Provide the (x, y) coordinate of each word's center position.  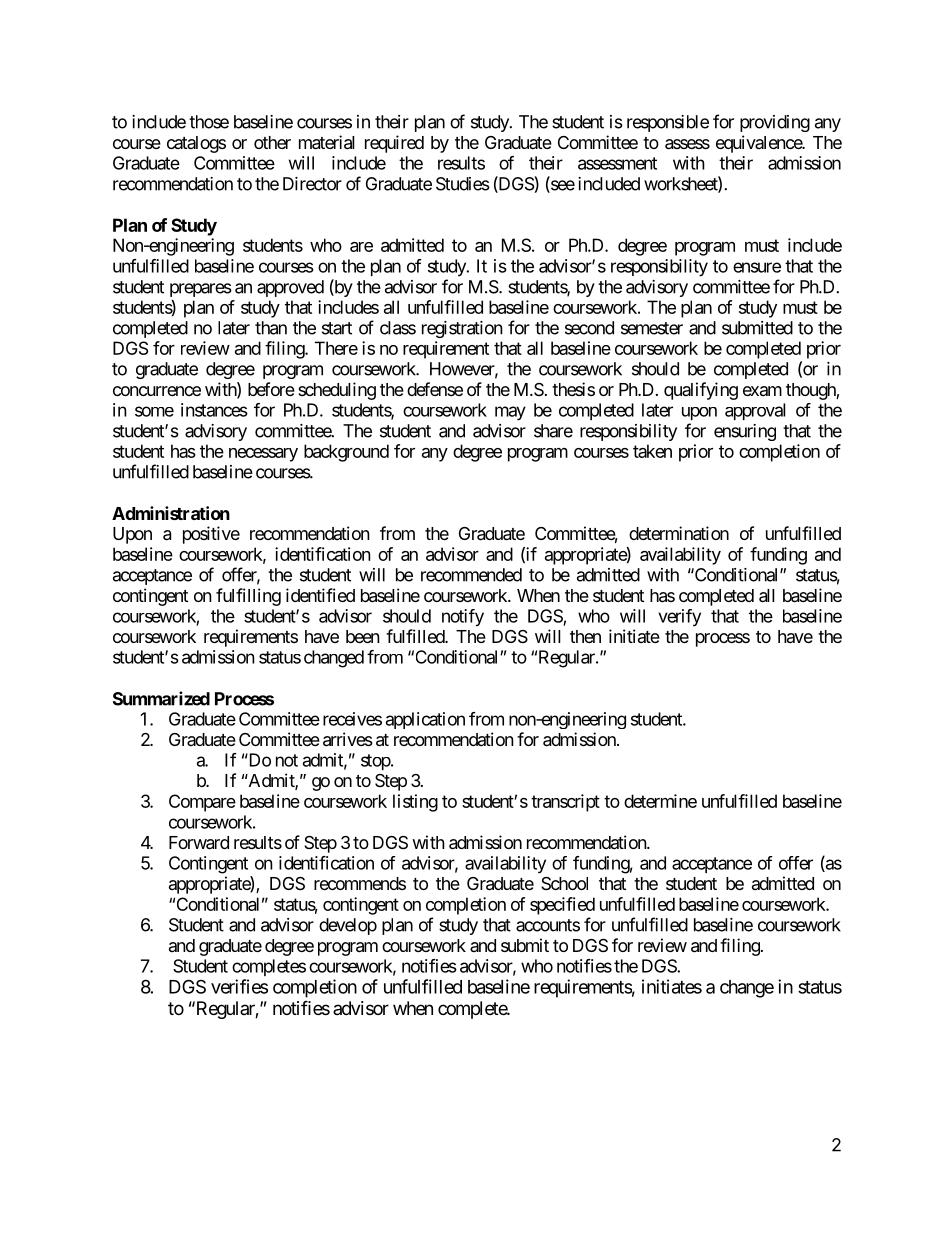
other (272, 142)
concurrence (157, 391)
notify (463, 618)
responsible (668, 123)
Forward (199, 843)
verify (679, 617)
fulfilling (248, 597)
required (394, 144)
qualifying (701, 391)
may (510, 413)
